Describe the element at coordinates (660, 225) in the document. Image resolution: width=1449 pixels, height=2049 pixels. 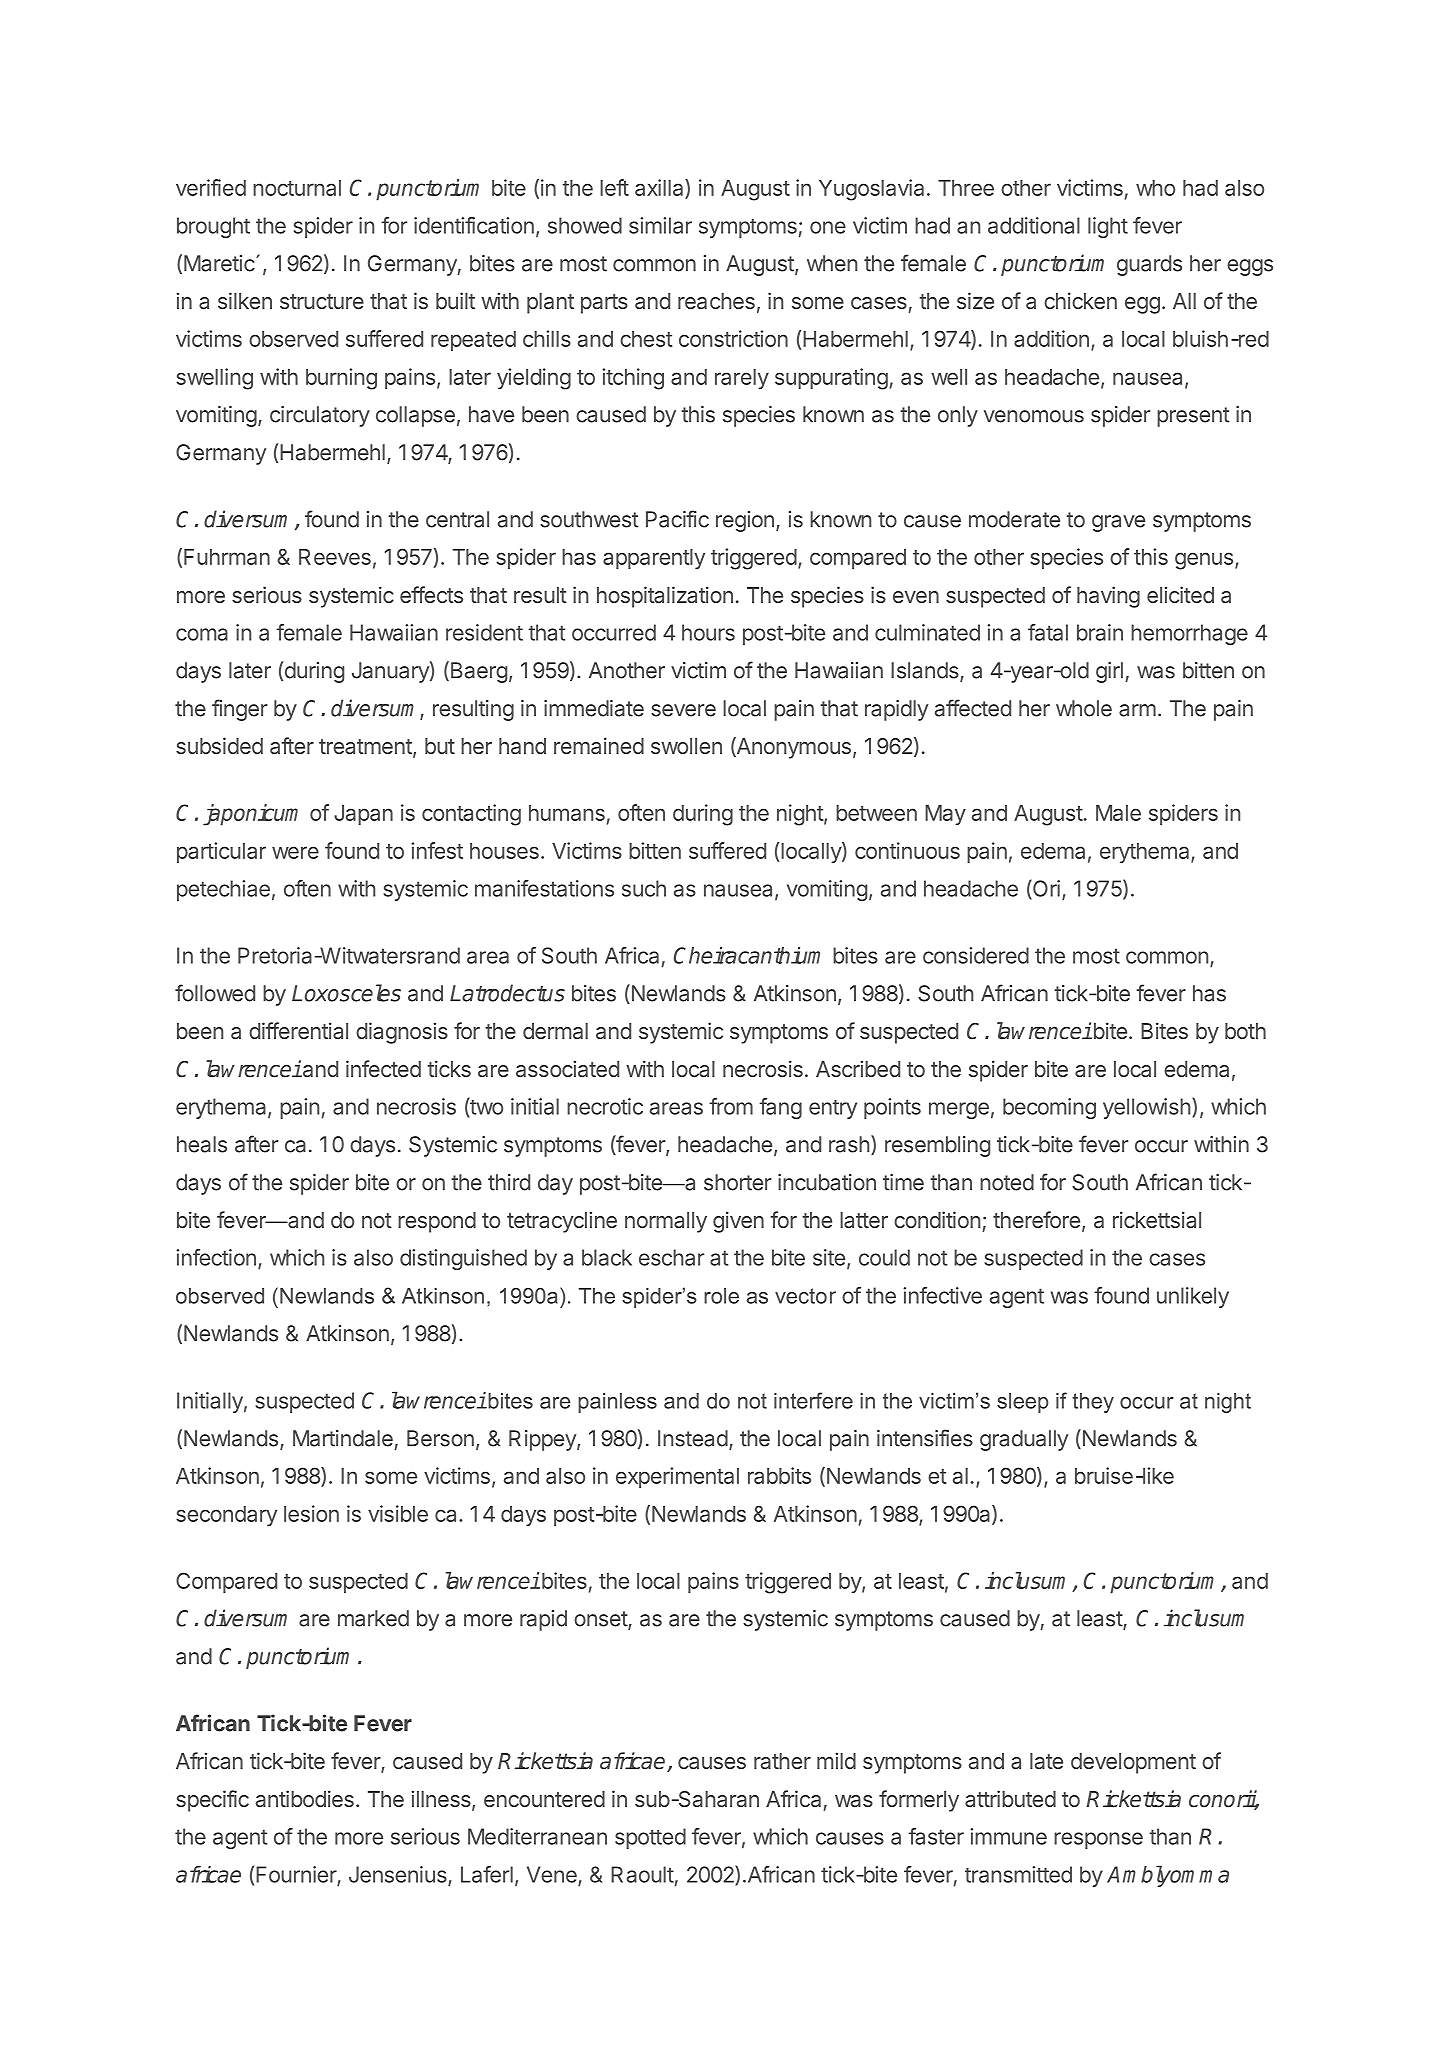
I see `similar` at that location.
